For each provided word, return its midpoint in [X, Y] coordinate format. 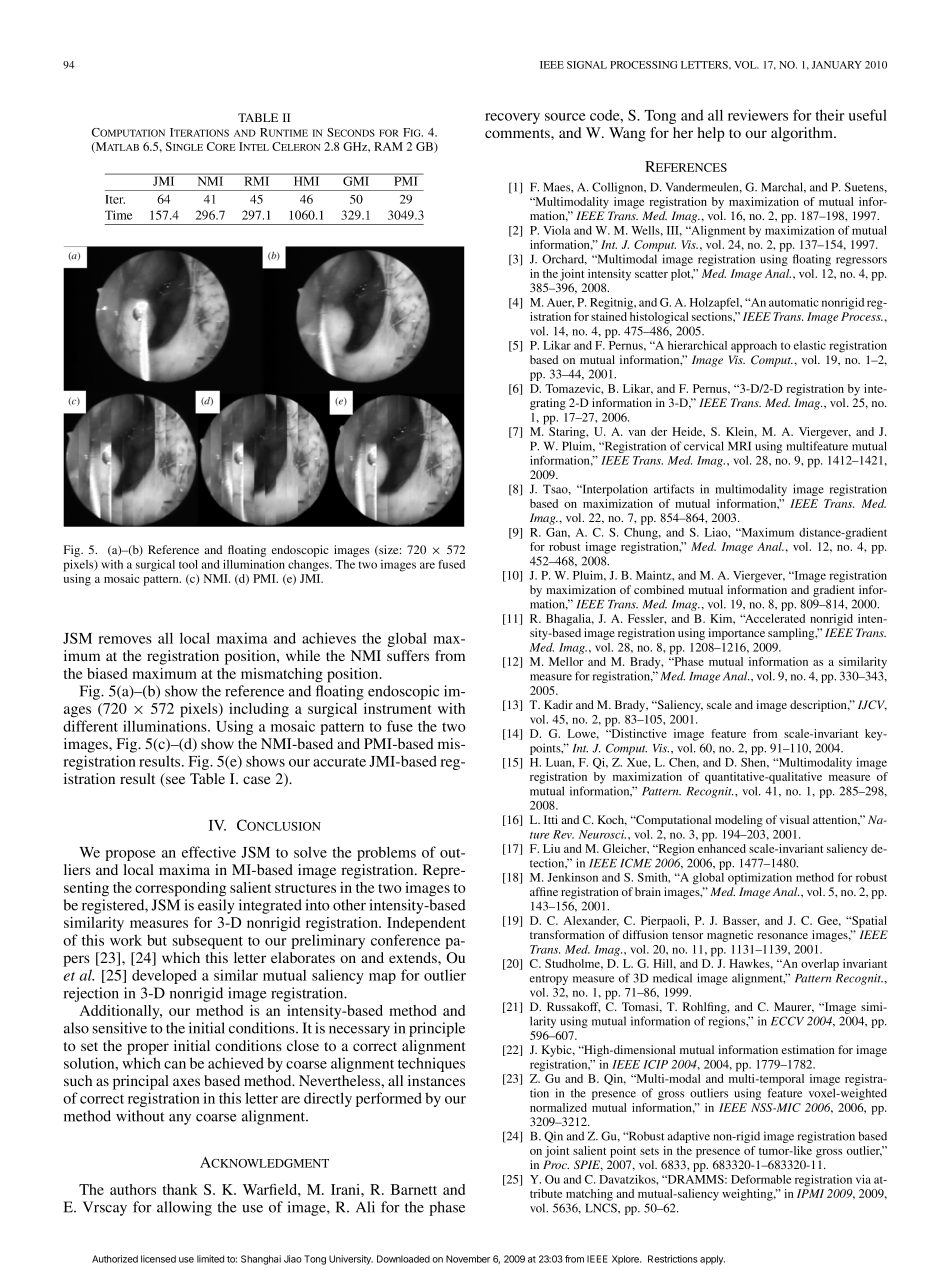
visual [794, 819]
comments [518, 133]
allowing [184, 1208]
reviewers [758, 115]
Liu [551, 848]
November [468, 1259]
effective [209, 852]
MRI [739, 446]
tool [188, 564]
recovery [512, 118]
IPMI [810, 1193]
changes [309, 566]
